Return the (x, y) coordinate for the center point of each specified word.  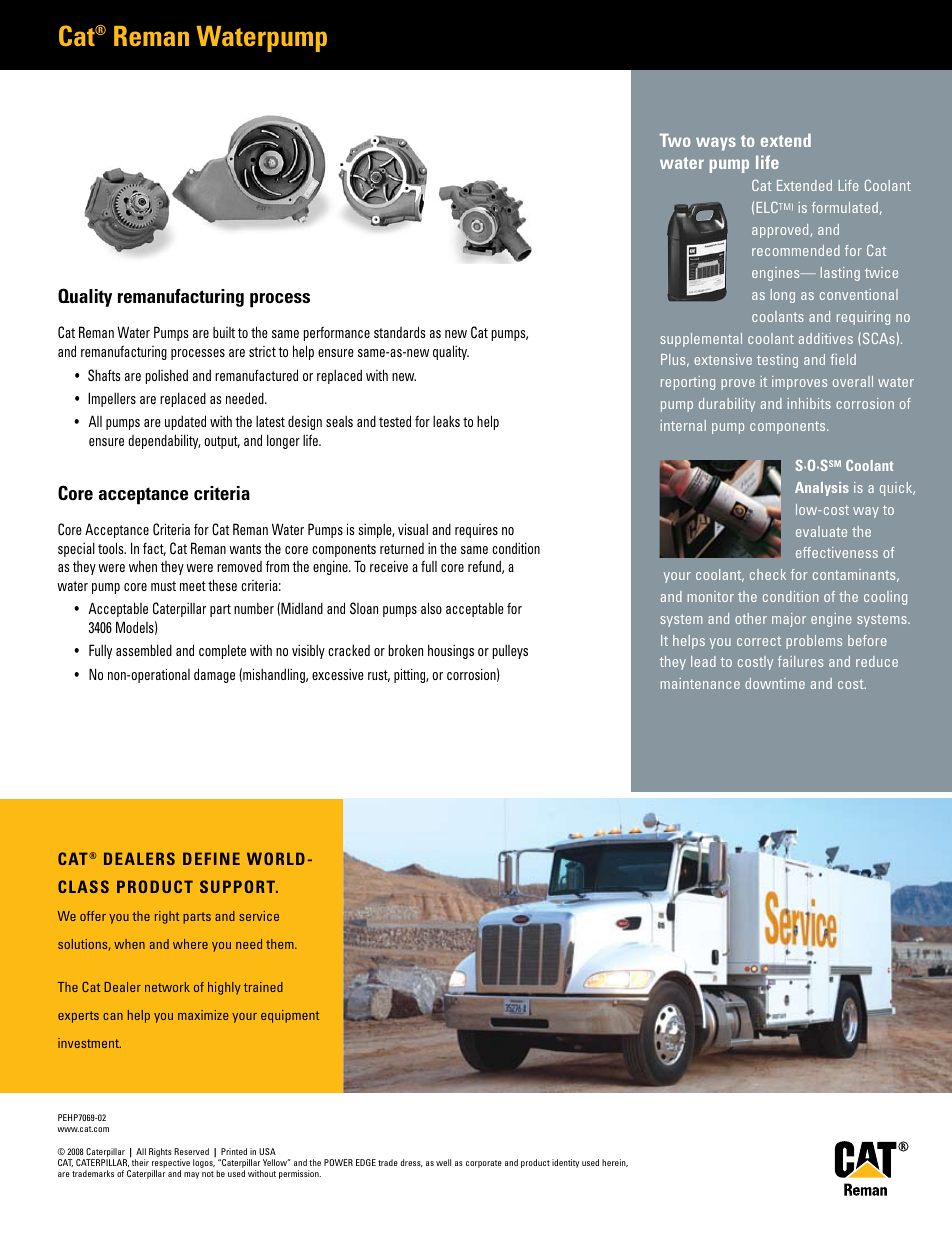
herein (615, 1163)
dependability (164, 441)
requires (476, 531)
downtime (775, 683)
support (238, 886)
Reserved (191, 1151)
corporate (484, 1164)
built (224, 332)
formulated (845, 207)
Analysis (822, 489)
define (211, 858)
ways (716, 144)
